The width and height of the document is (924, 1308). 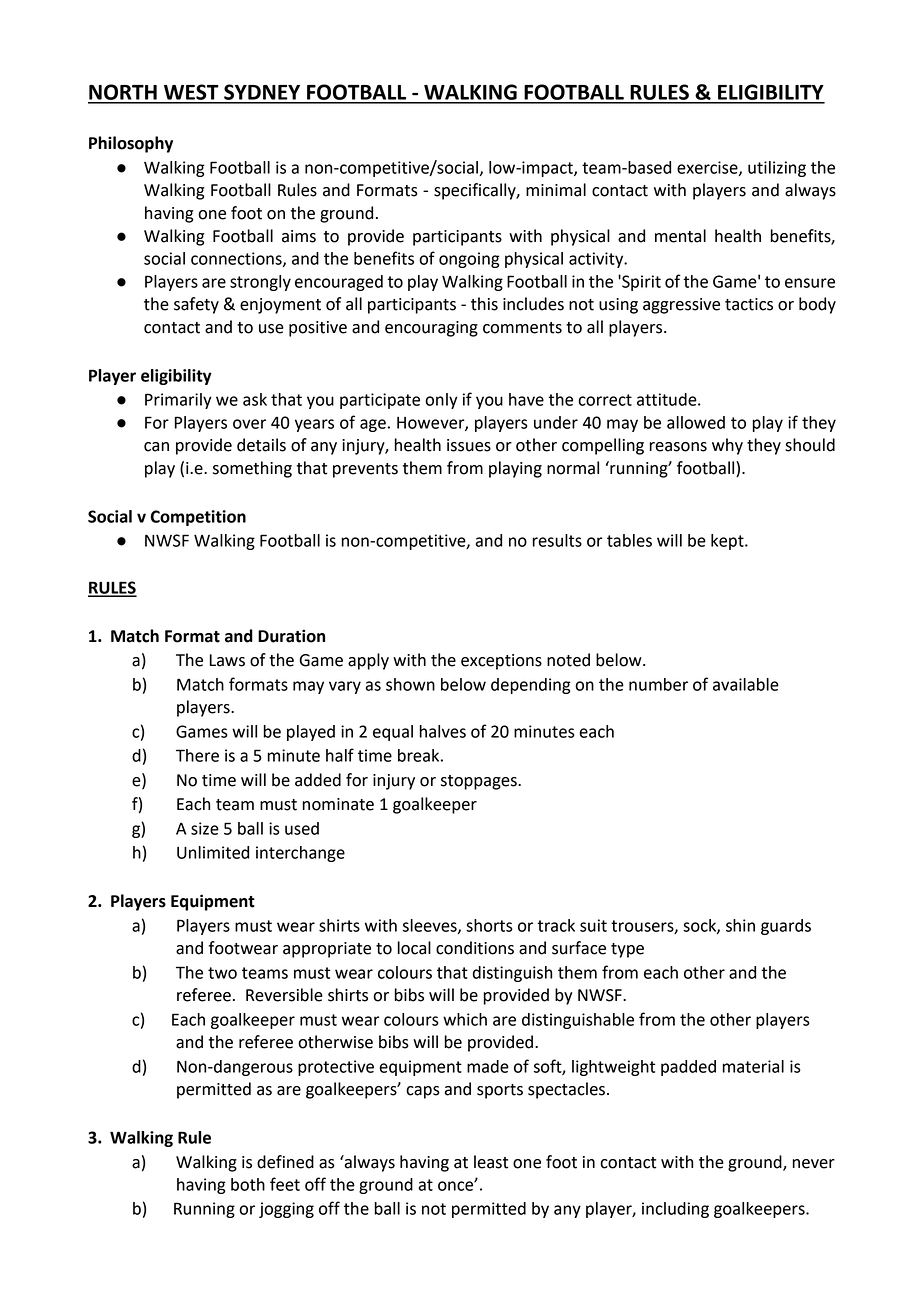 I want to click on shorts, so click(x=489, y=925).
